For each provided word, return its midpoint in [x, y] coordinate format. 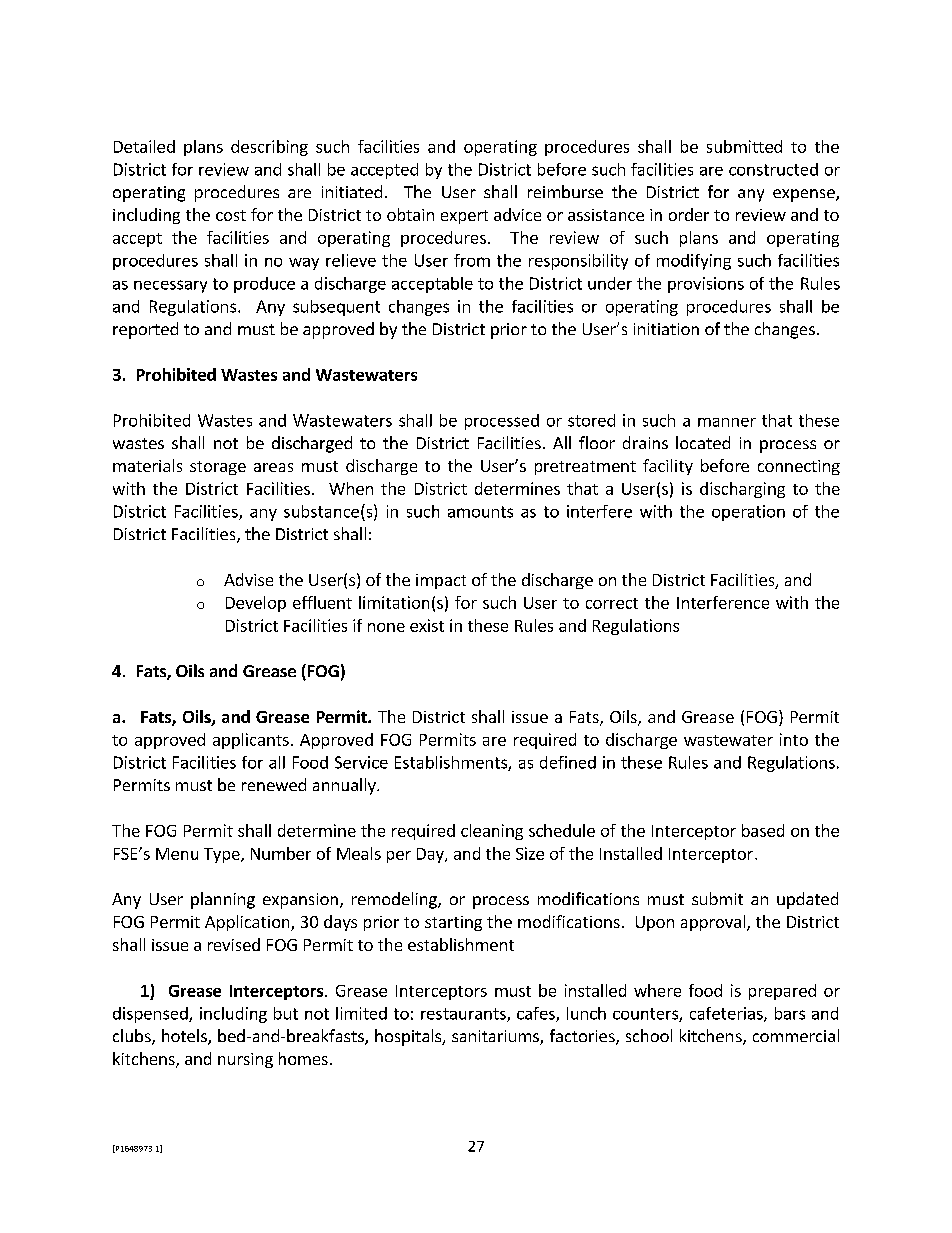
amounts [480, 512]
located [703, 442]
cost [231, 215]
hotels [185, 1037]
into [794, 739]
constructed [773, 169]
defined [568, 762]
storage [218, 468]
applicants [251, 741]
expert [464, 217]
